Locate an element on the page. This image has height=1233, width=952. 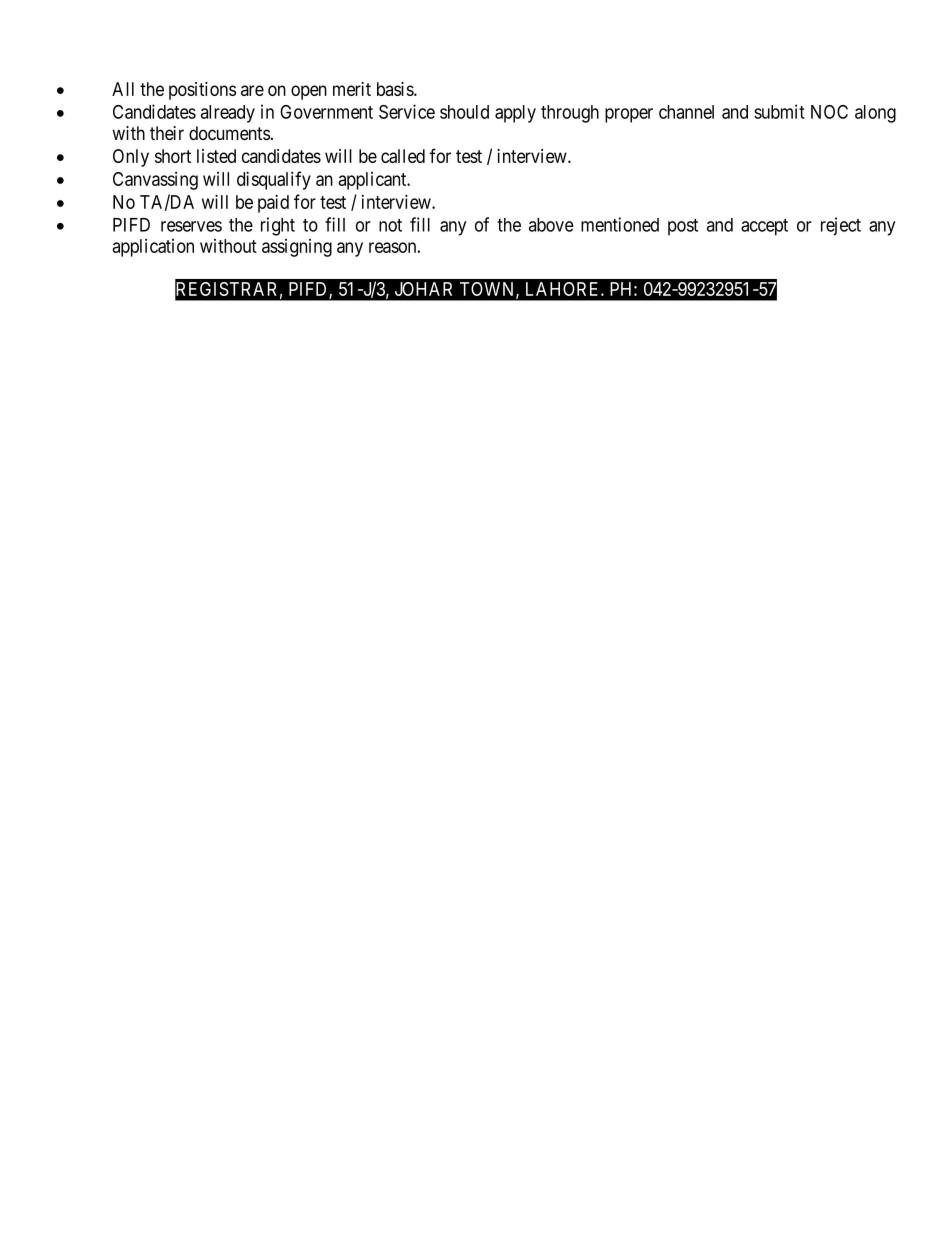
reserves is located at coordinates (191, 226).
